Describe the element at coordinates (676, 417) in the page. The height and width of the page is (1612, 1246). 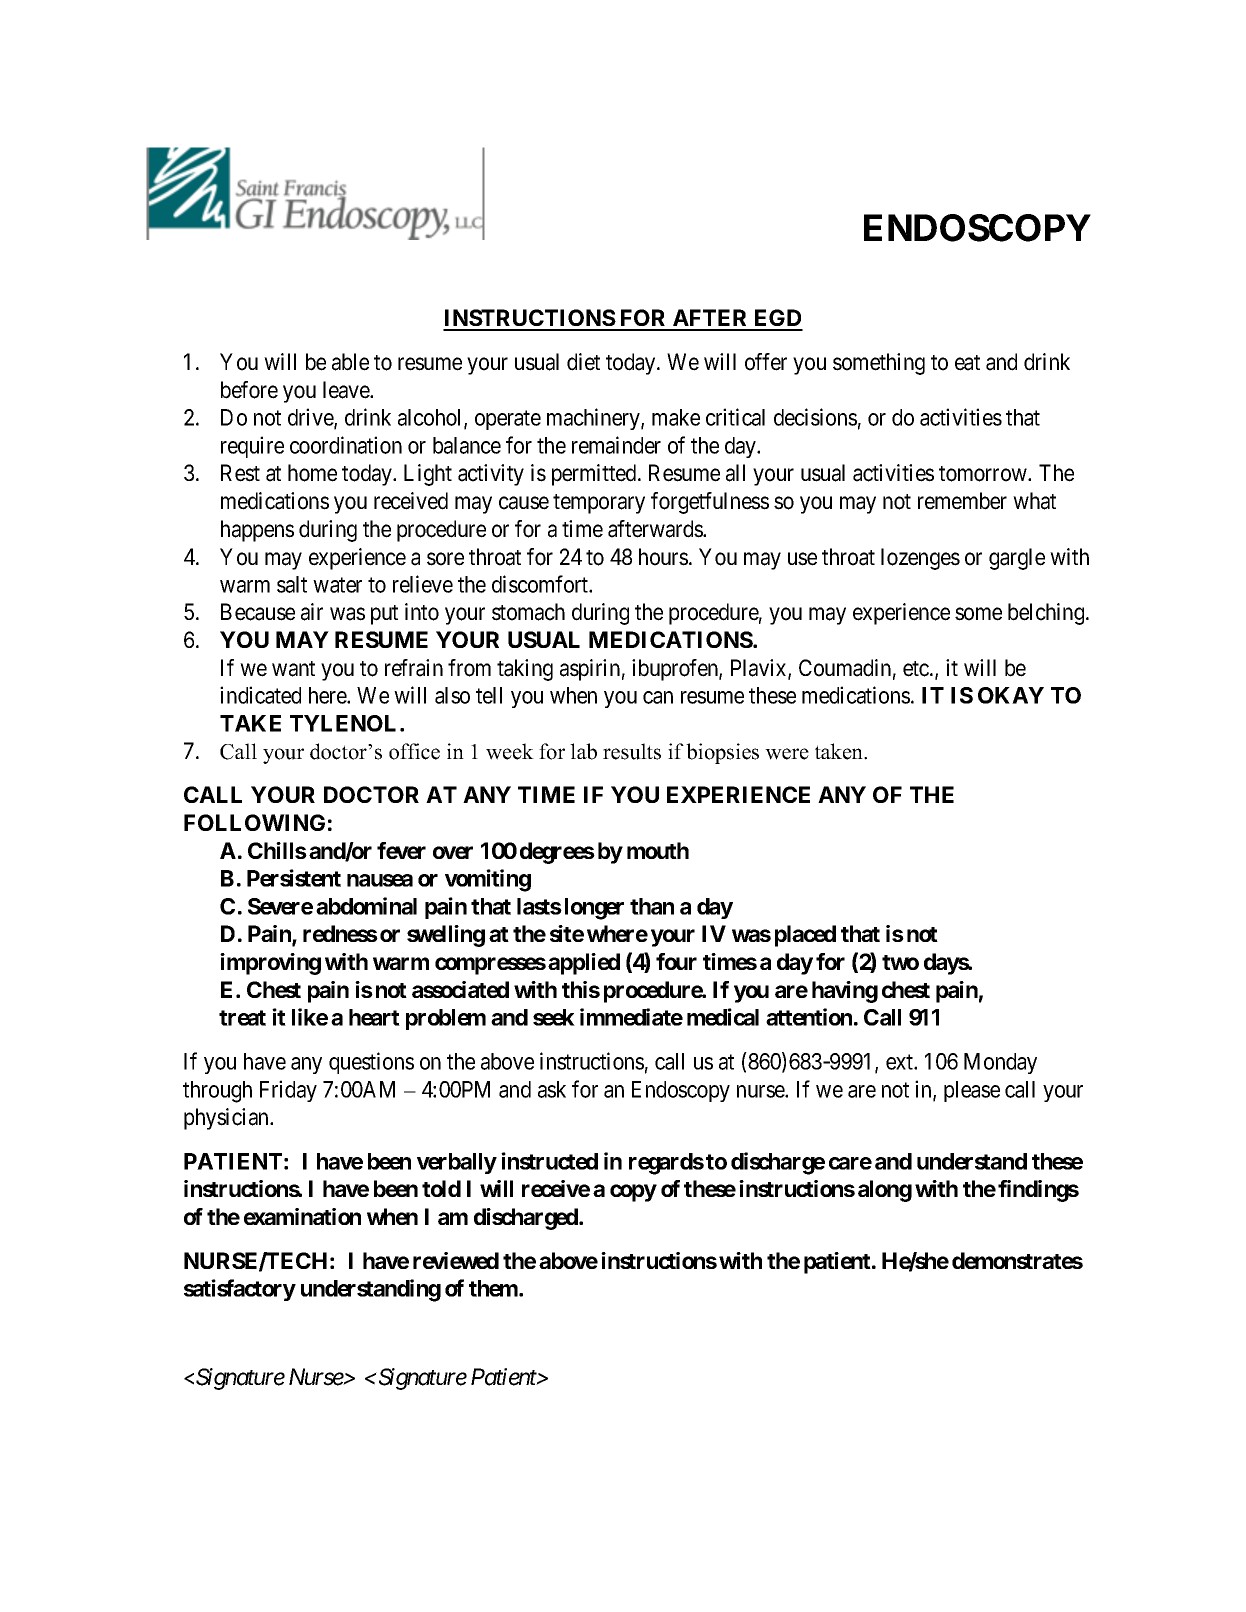
I see `make` at that location.
